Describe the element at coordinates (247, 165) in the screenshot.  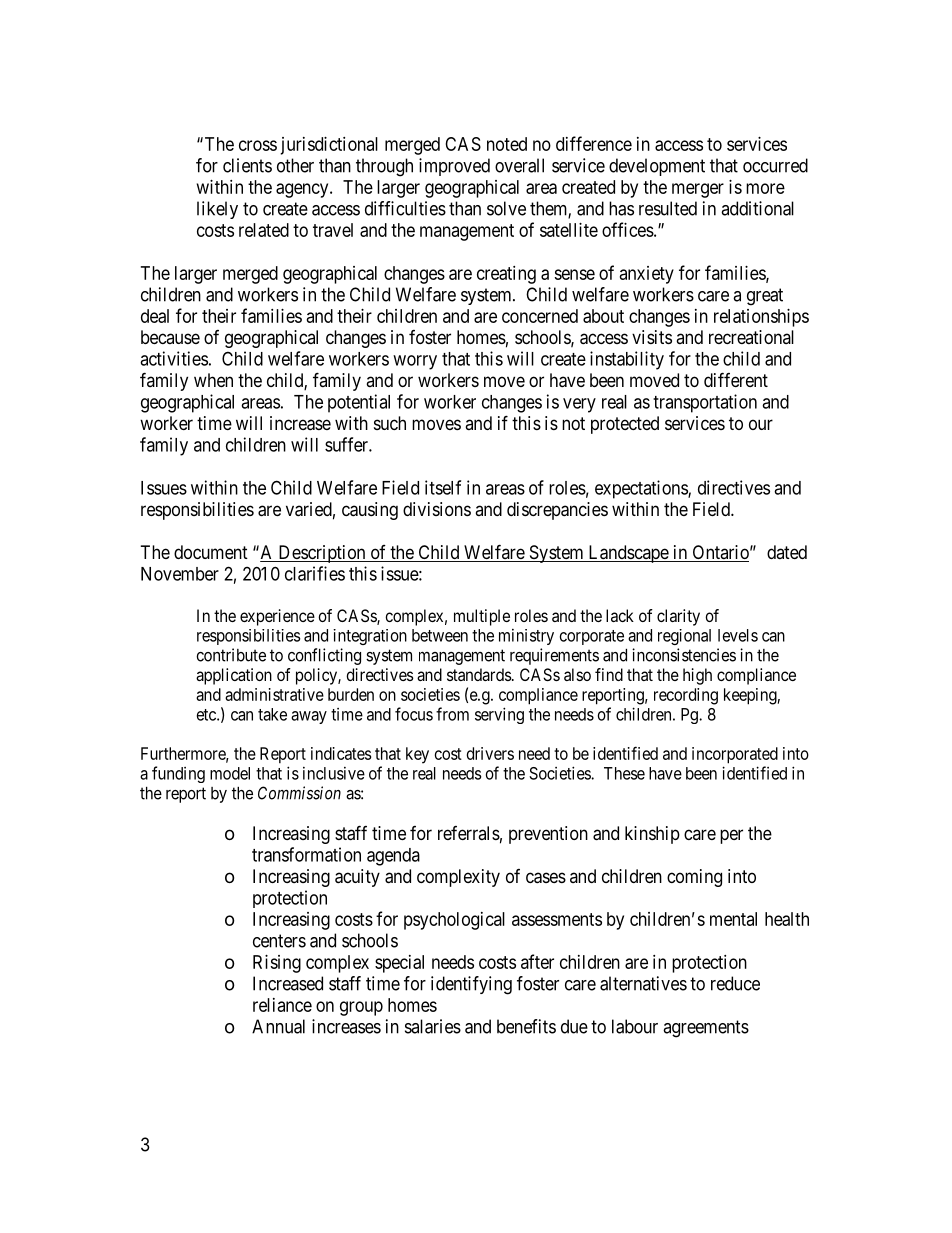
I see `clients` at that location.
